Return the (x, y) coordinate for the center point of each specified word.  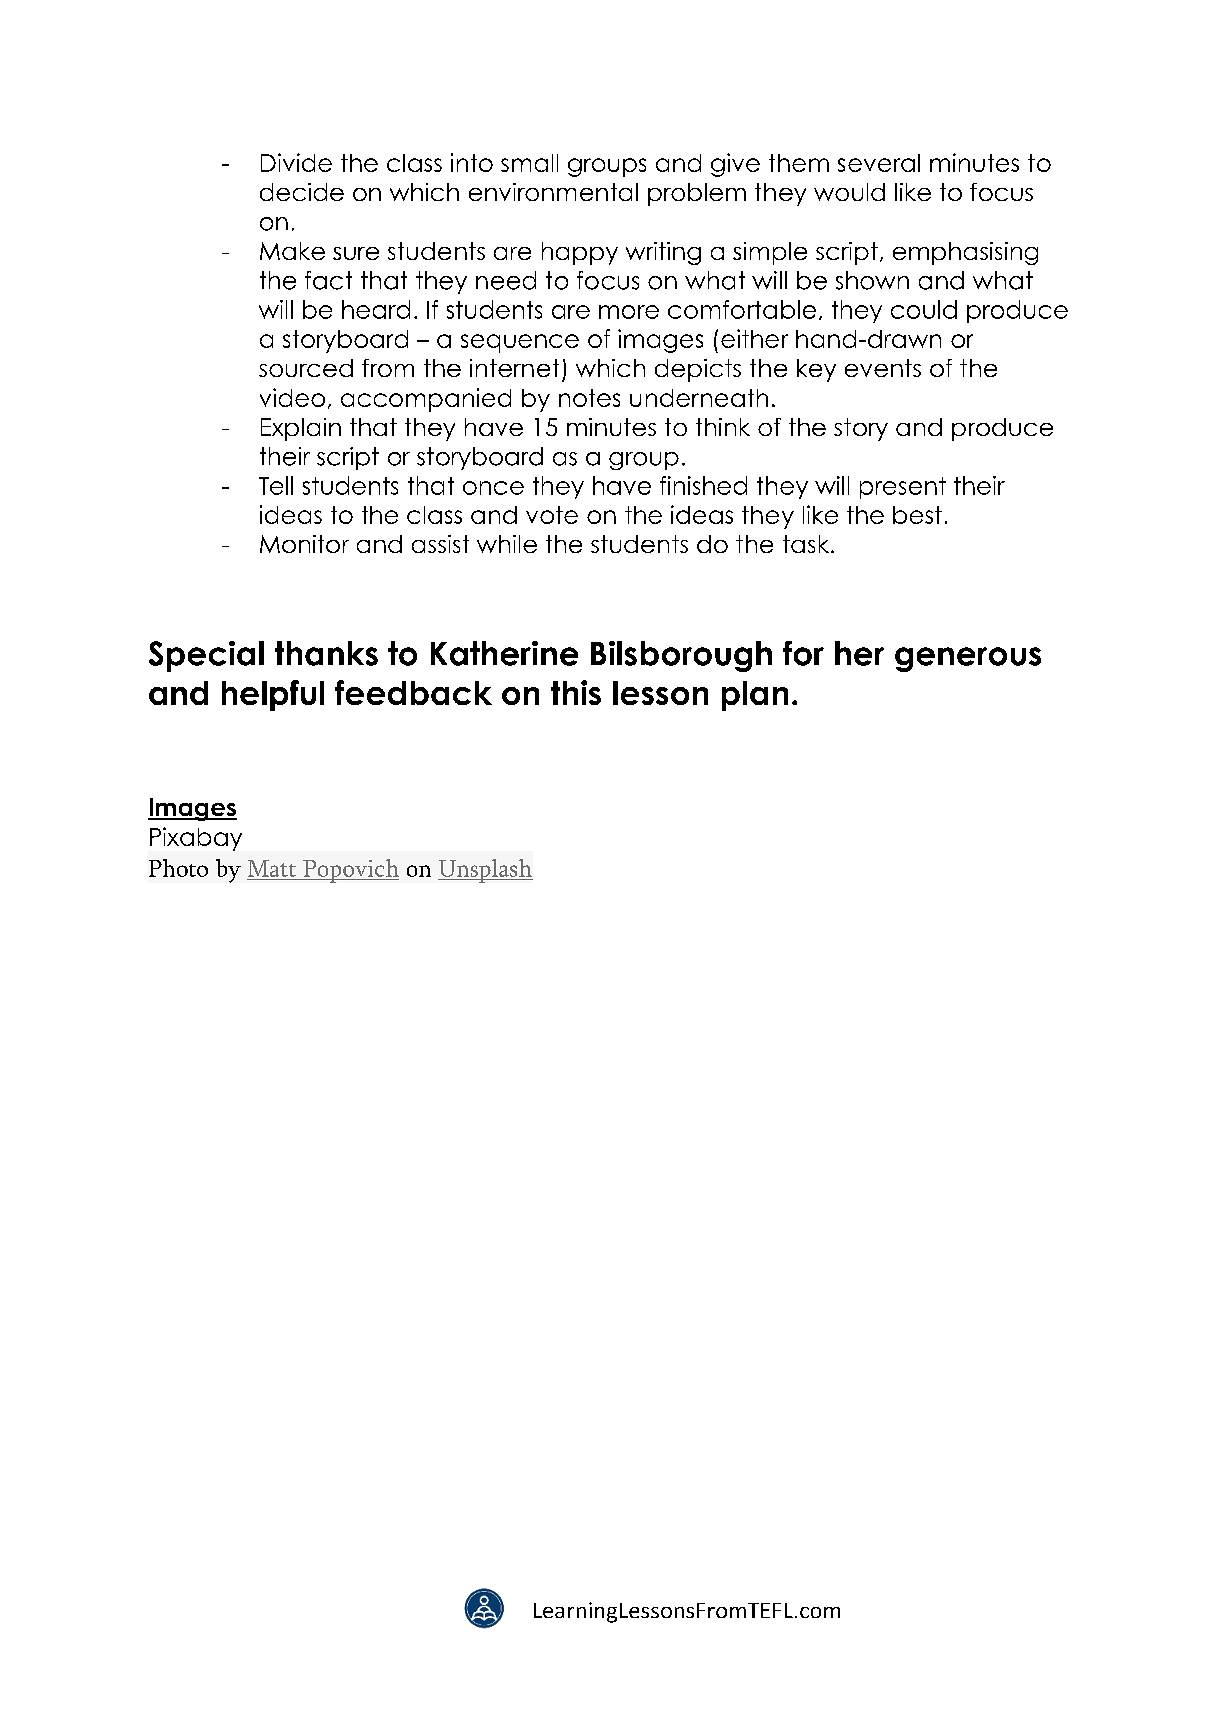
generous (968, 659)
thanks (326, 653)
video (292, 397)
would (849, 192)
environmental (553, 192)
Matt (272, 868)
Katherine (504, 653)
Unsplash (485, 871)
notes (589, 398)
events (883, 368)
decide (302, 192)
